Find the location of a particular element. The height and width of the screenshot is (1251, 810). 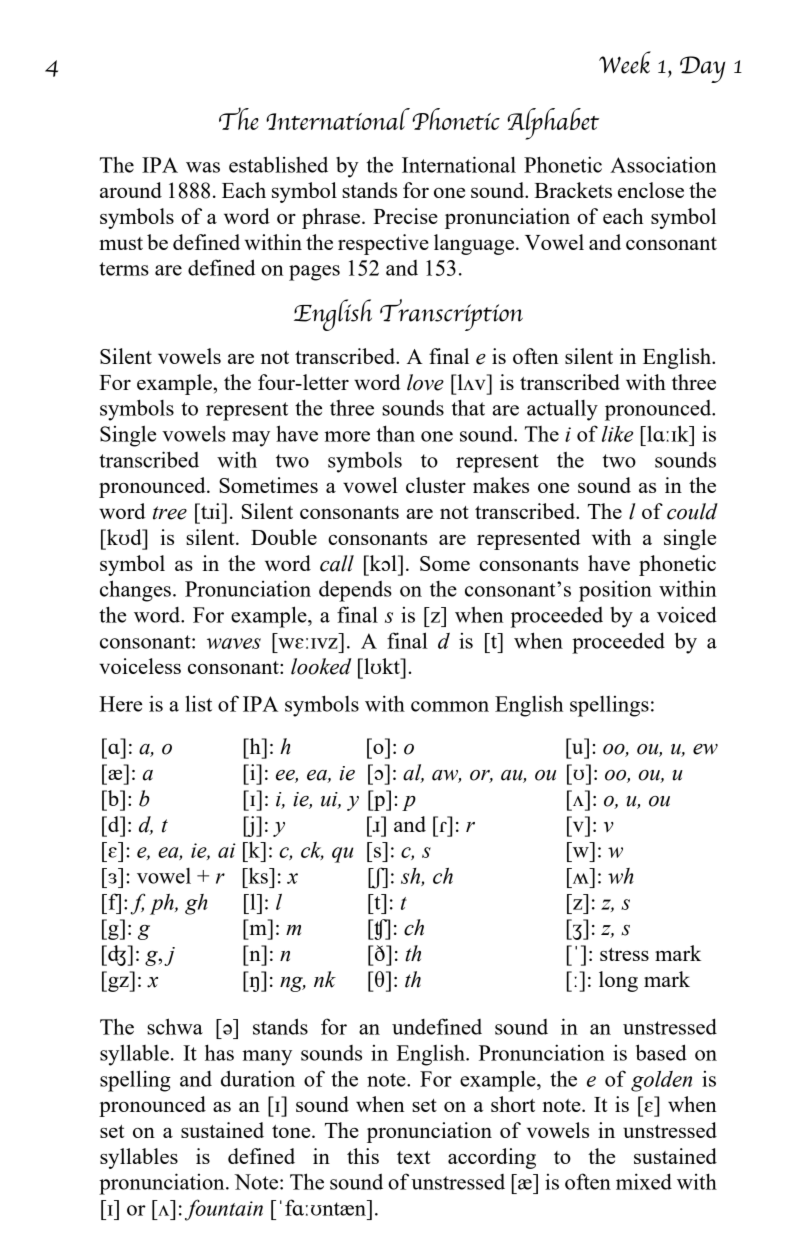

long is located at coordinates (618, 981).
